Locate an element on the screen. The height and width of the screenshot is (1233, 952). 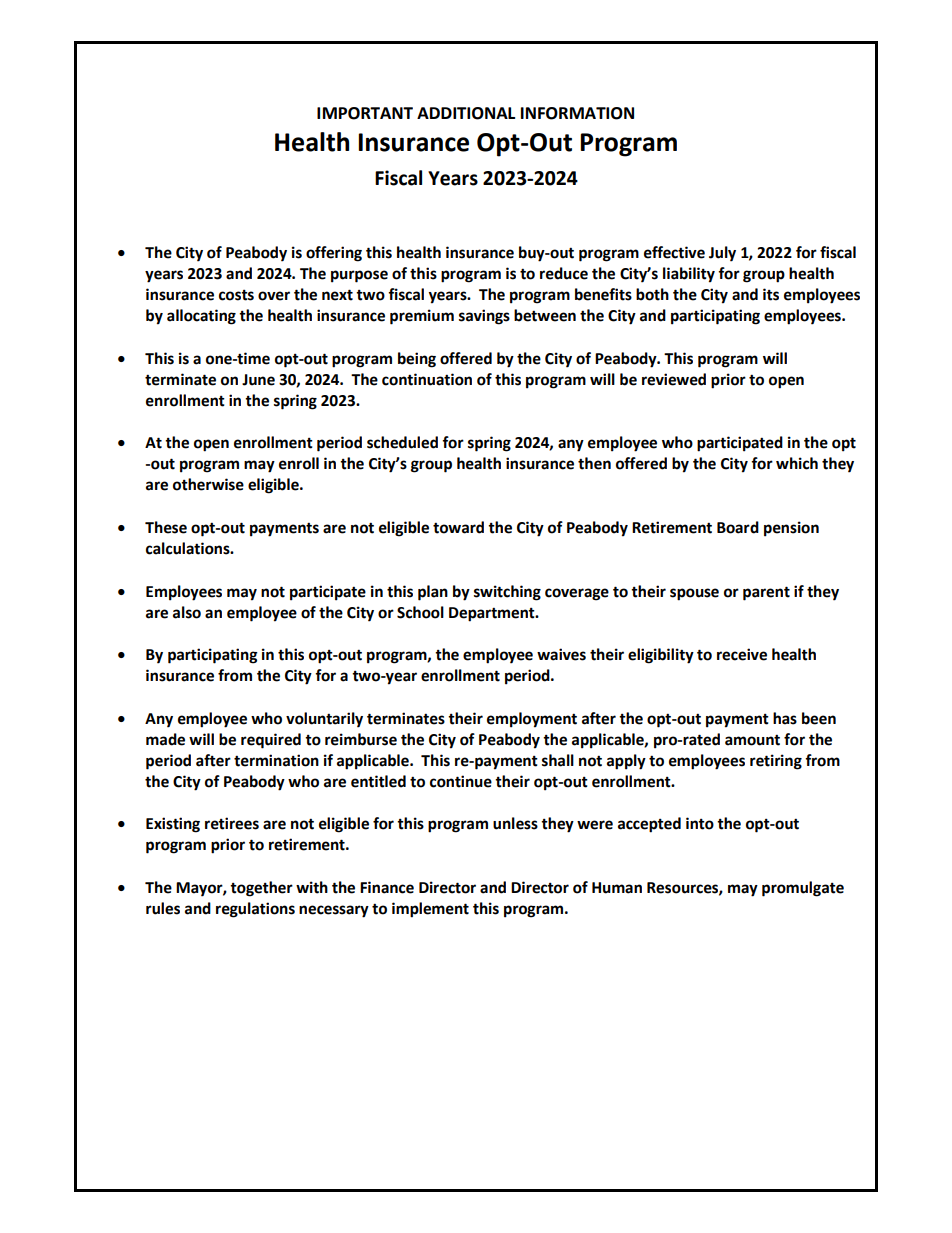
INFORMATION is located at coordinates (577, 113).
